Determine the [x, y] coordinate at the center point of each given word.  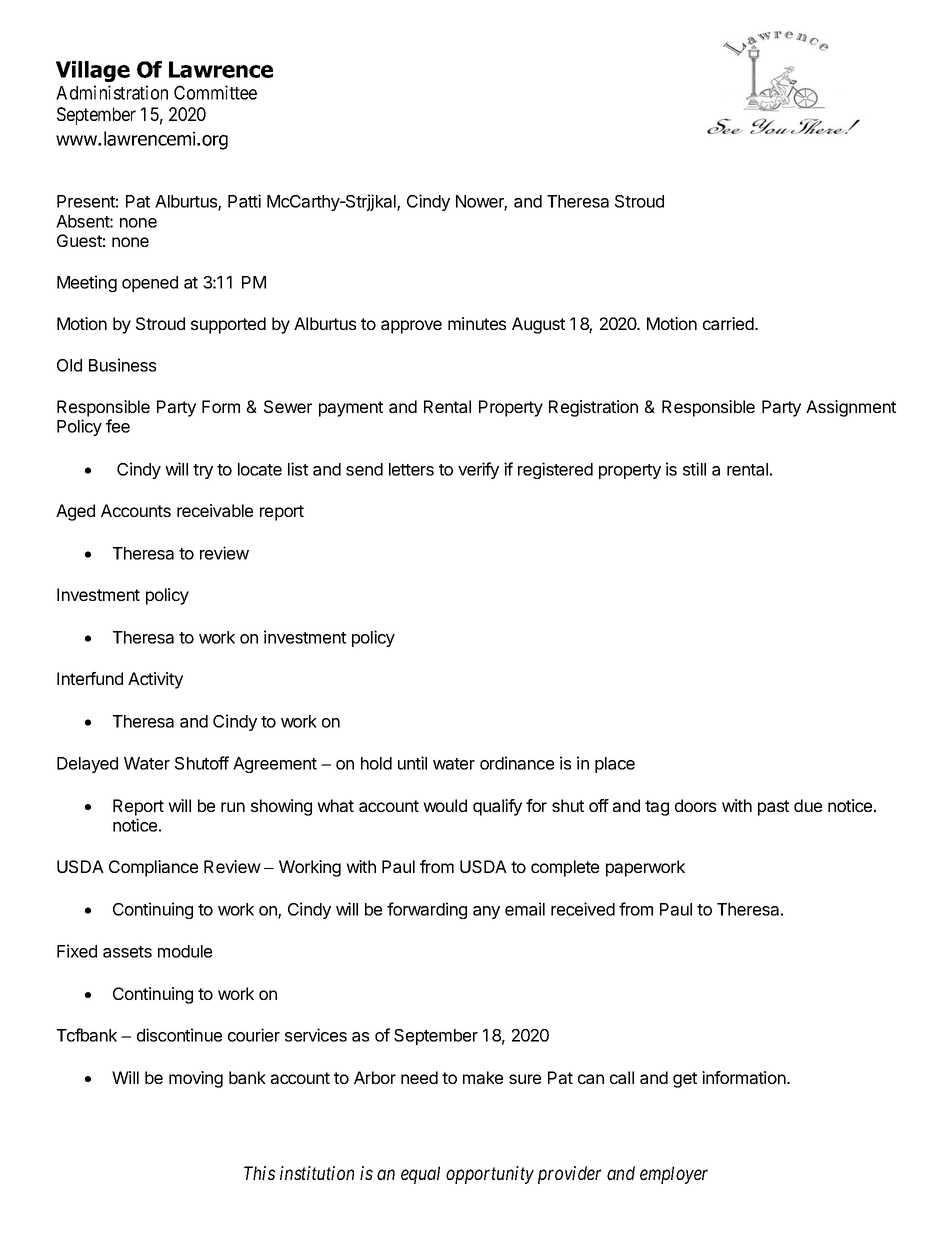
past [773, 808]
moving [196, 1079]
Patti [244, 201]
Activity [155, 680]
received [583, 909]
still [694, 469]
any [486, 912]
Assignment [851, 408]
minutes [477, 323]
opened [150, 284]
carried [729, 323]
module [185, 951]
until [412, 763]
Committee [215, 92]
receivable [215, 510]
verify [478, 470]
